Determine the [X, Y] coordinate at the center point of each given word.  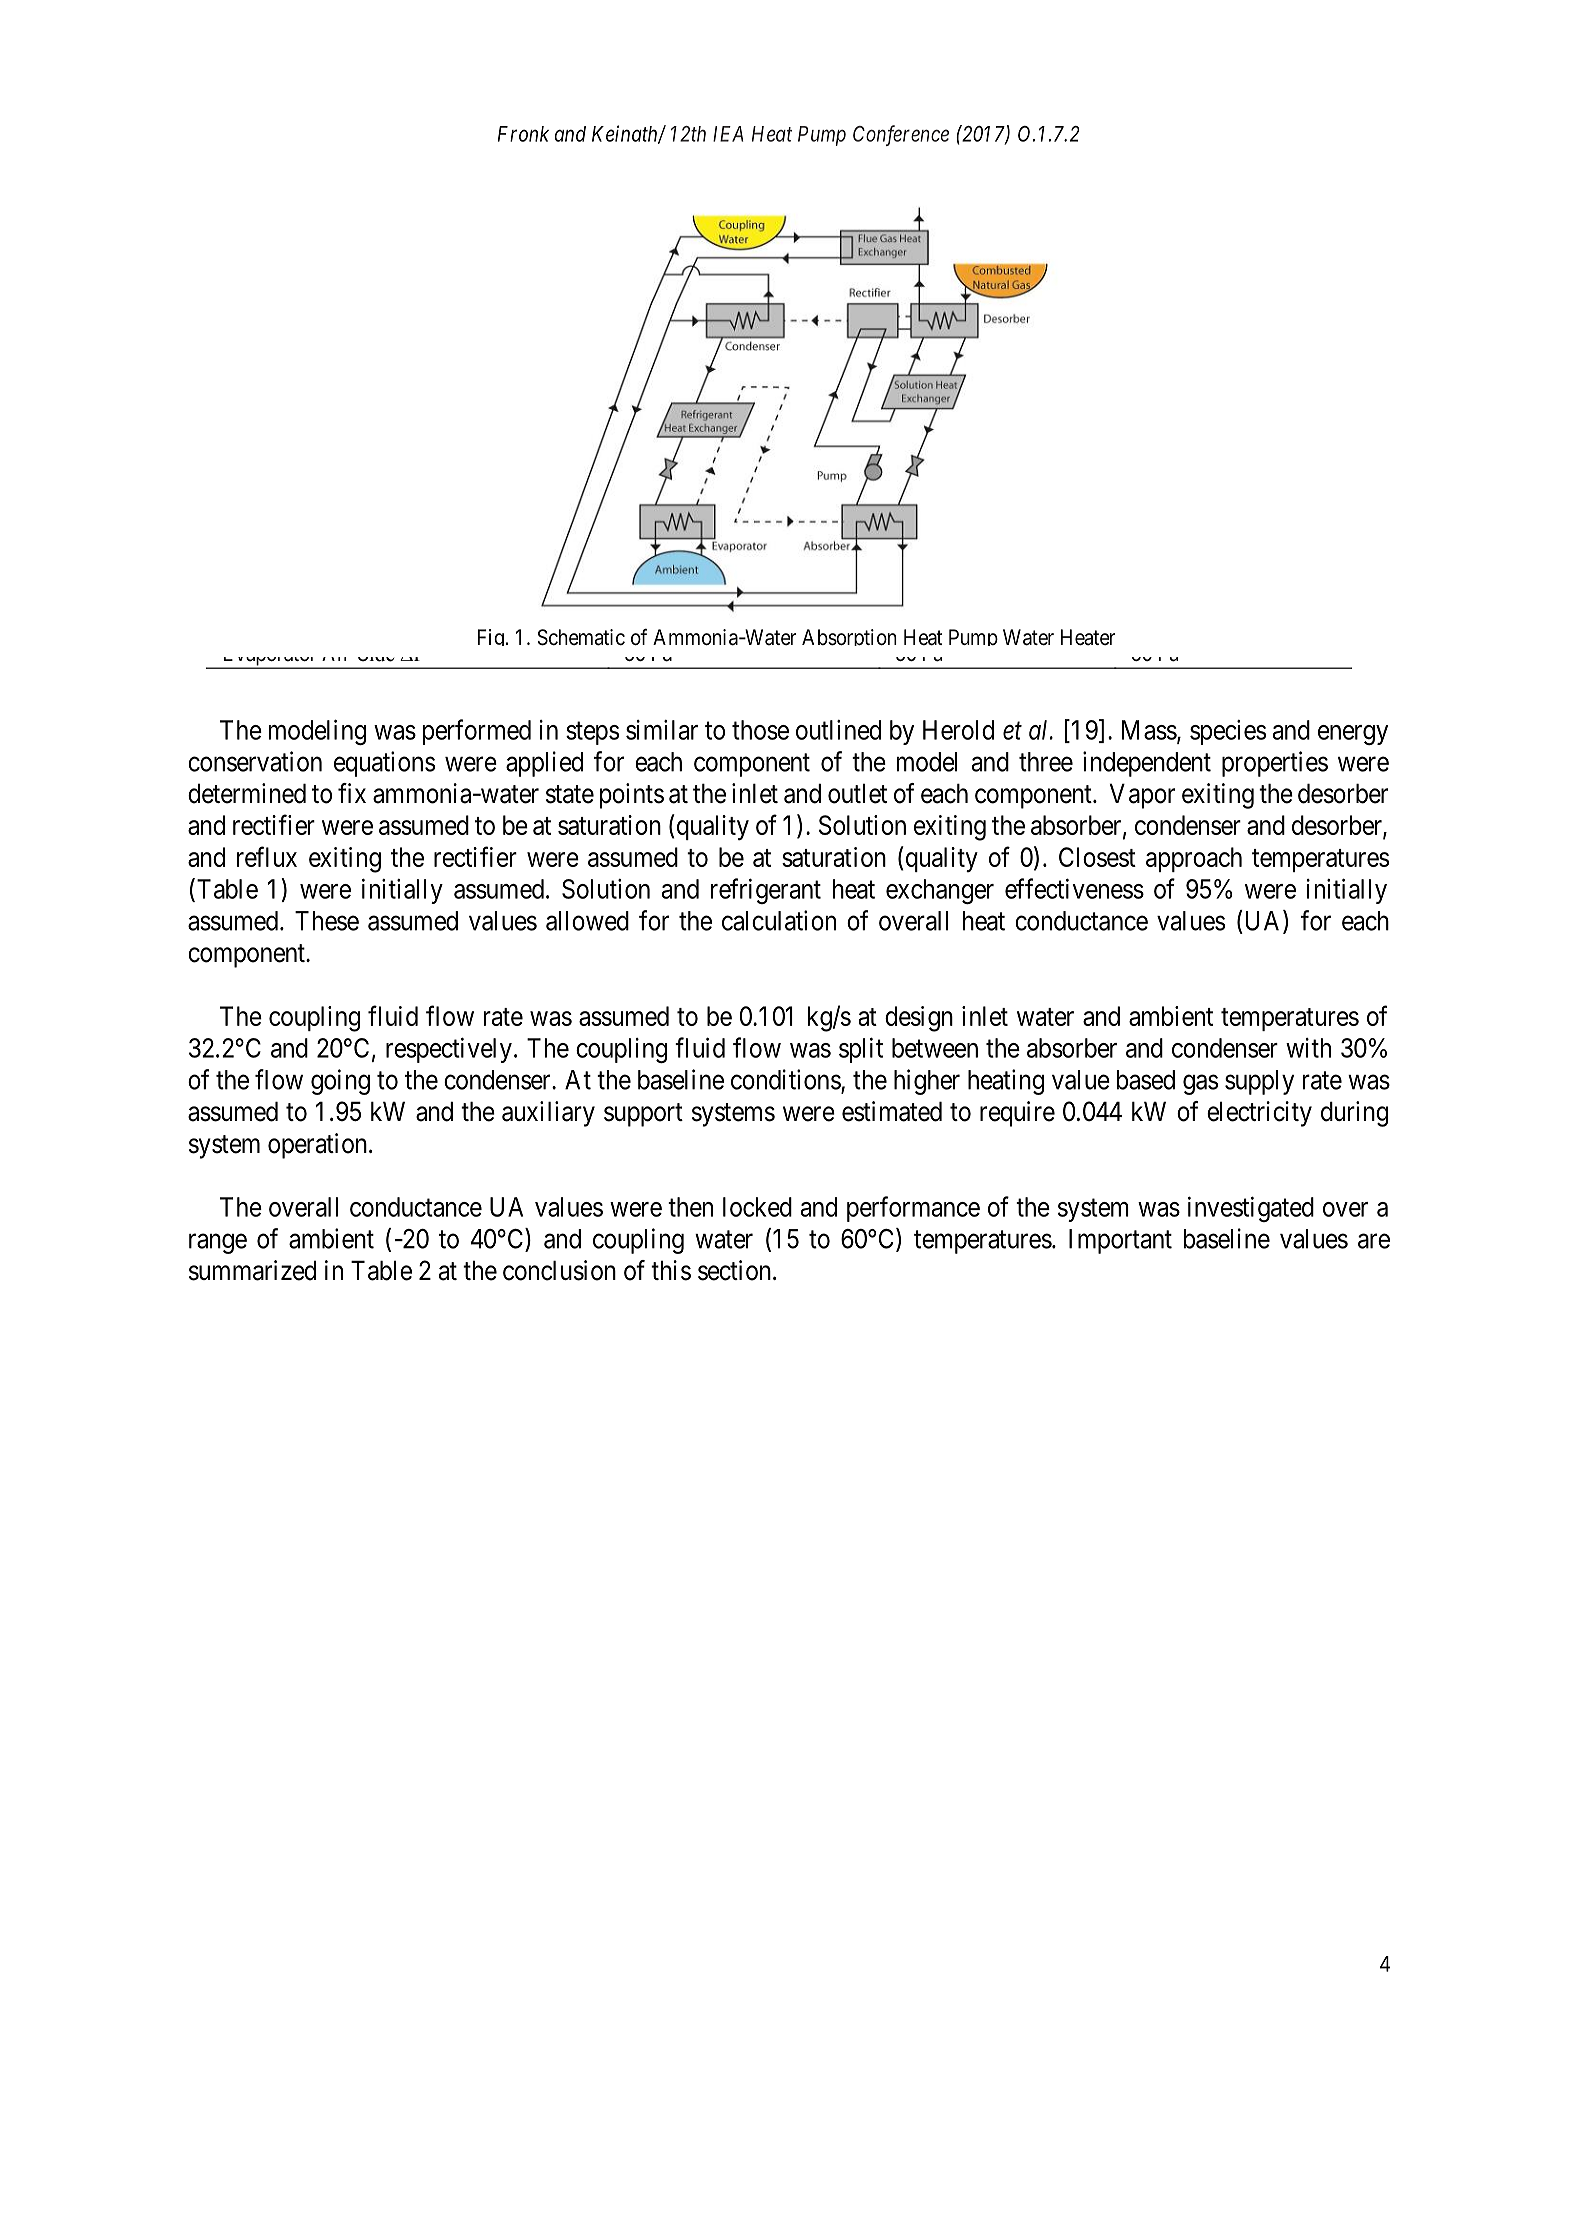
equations [384, 764]
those [760, 730]
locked [757, 1207]
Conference [901, 135]
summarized [252, 1270]
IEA [728, 134]
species [1228, 732]
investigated [1251, 1209]
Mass [1149, 730]
